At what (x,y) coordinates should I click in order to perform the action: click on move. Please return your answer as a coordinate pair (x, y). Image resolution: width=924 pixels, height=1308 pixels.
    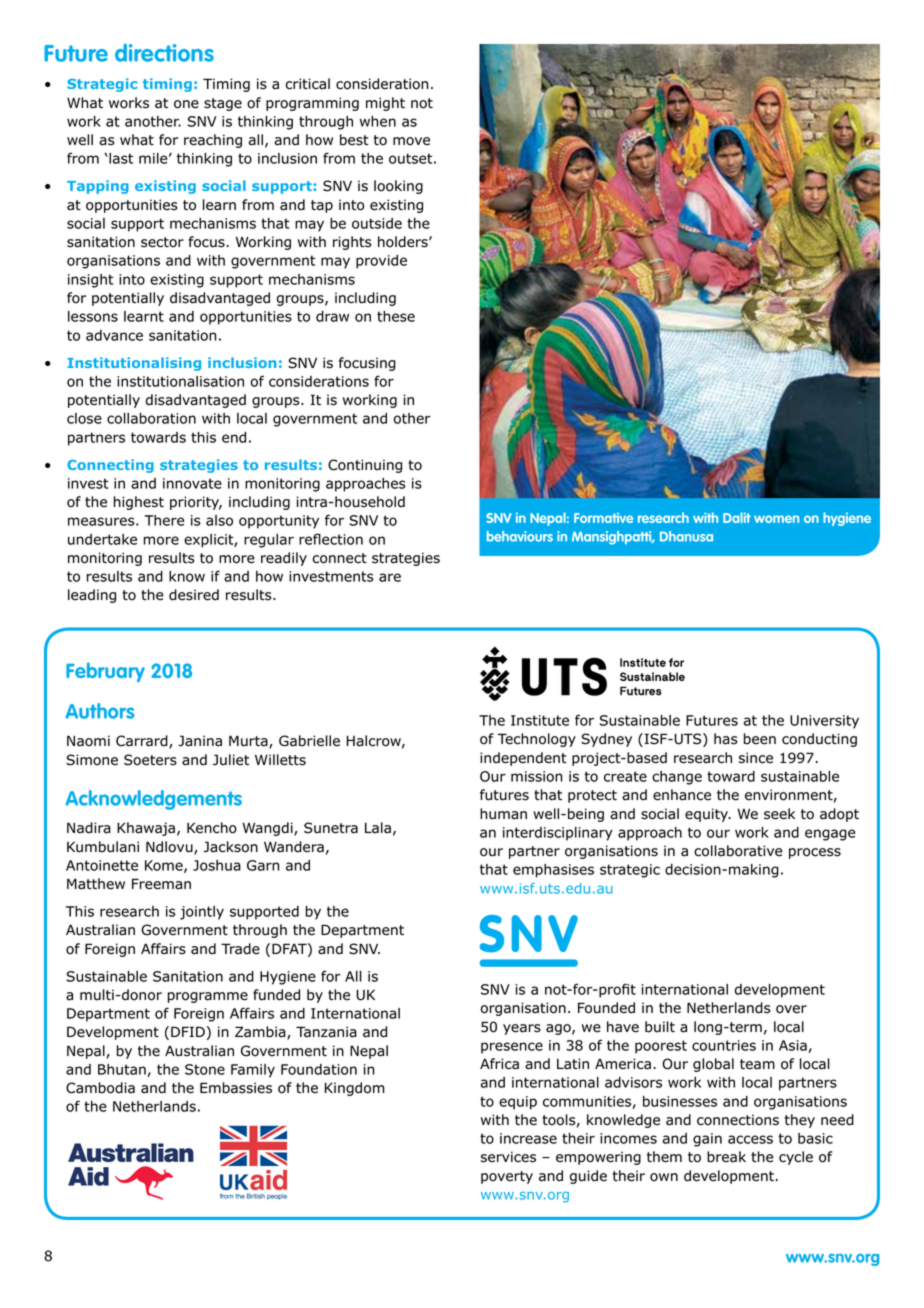
    Looking at the image, I should click on (411, 141).
